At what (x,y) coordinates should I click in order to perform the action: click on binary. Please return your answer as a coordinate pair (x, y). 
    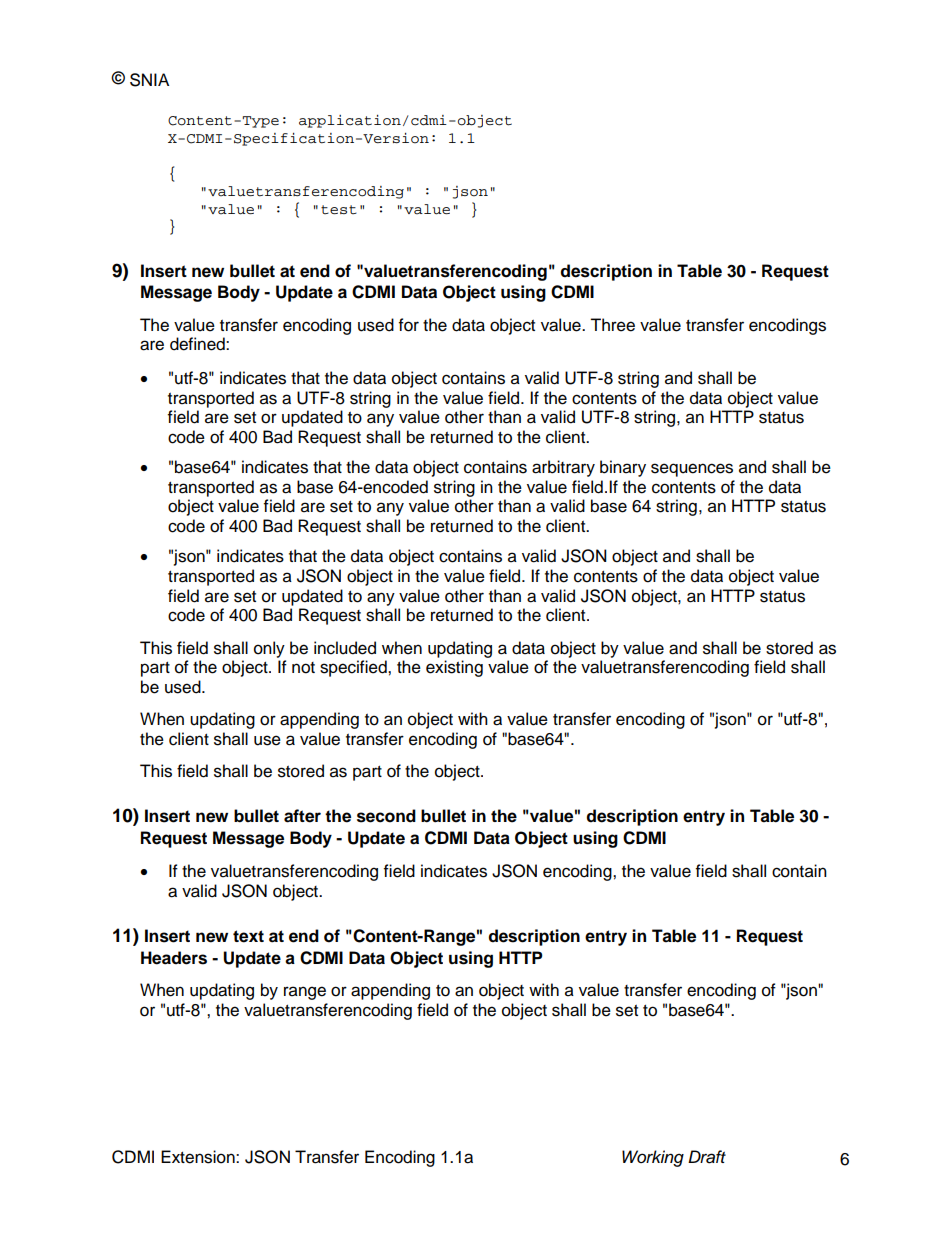
    Looking at the image, I should click on (623, 468).
